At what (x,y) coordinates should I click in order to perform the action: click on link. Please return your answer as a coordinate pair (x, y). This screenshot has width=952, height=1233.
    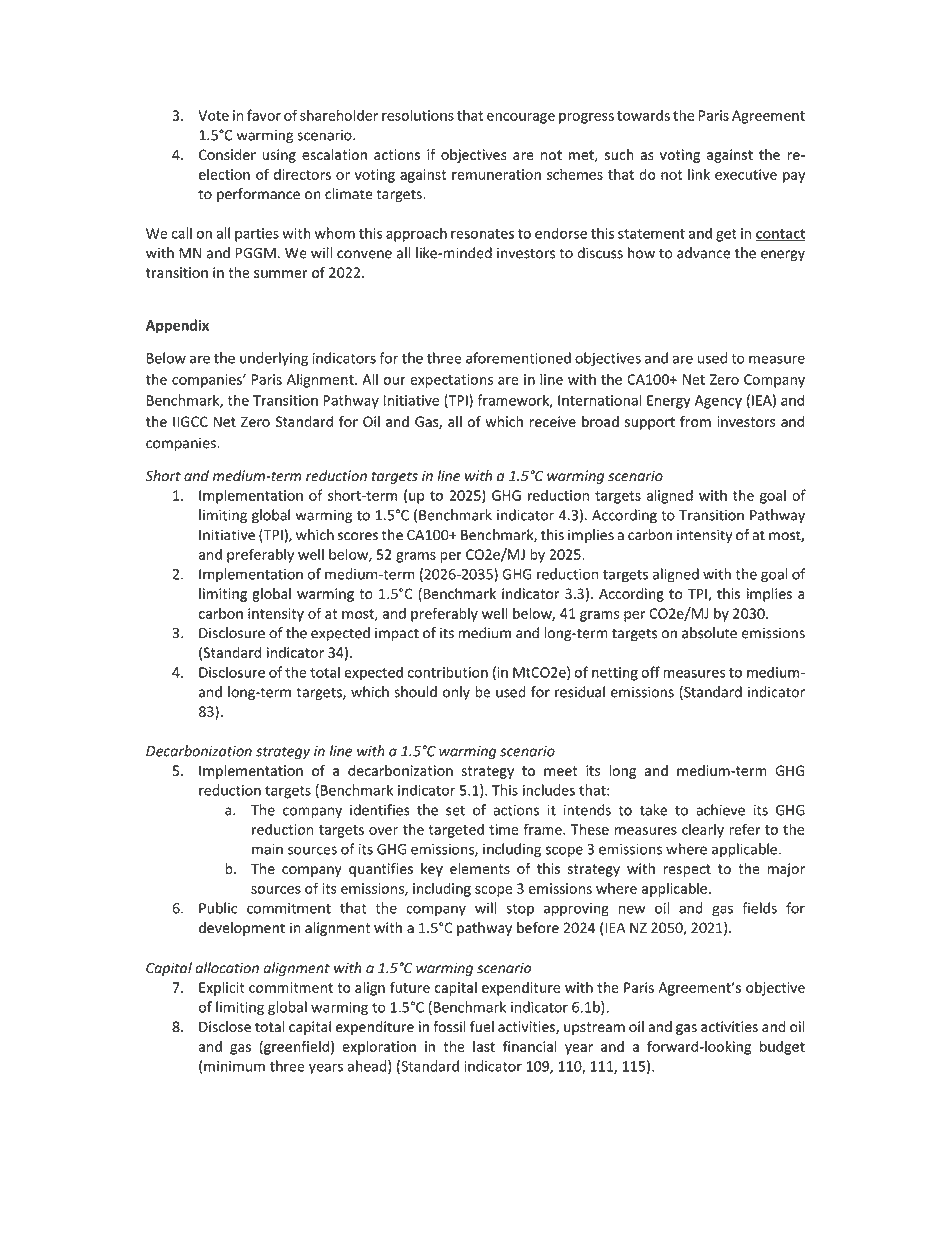
    Looking at the image, I should click on (699, 174).
